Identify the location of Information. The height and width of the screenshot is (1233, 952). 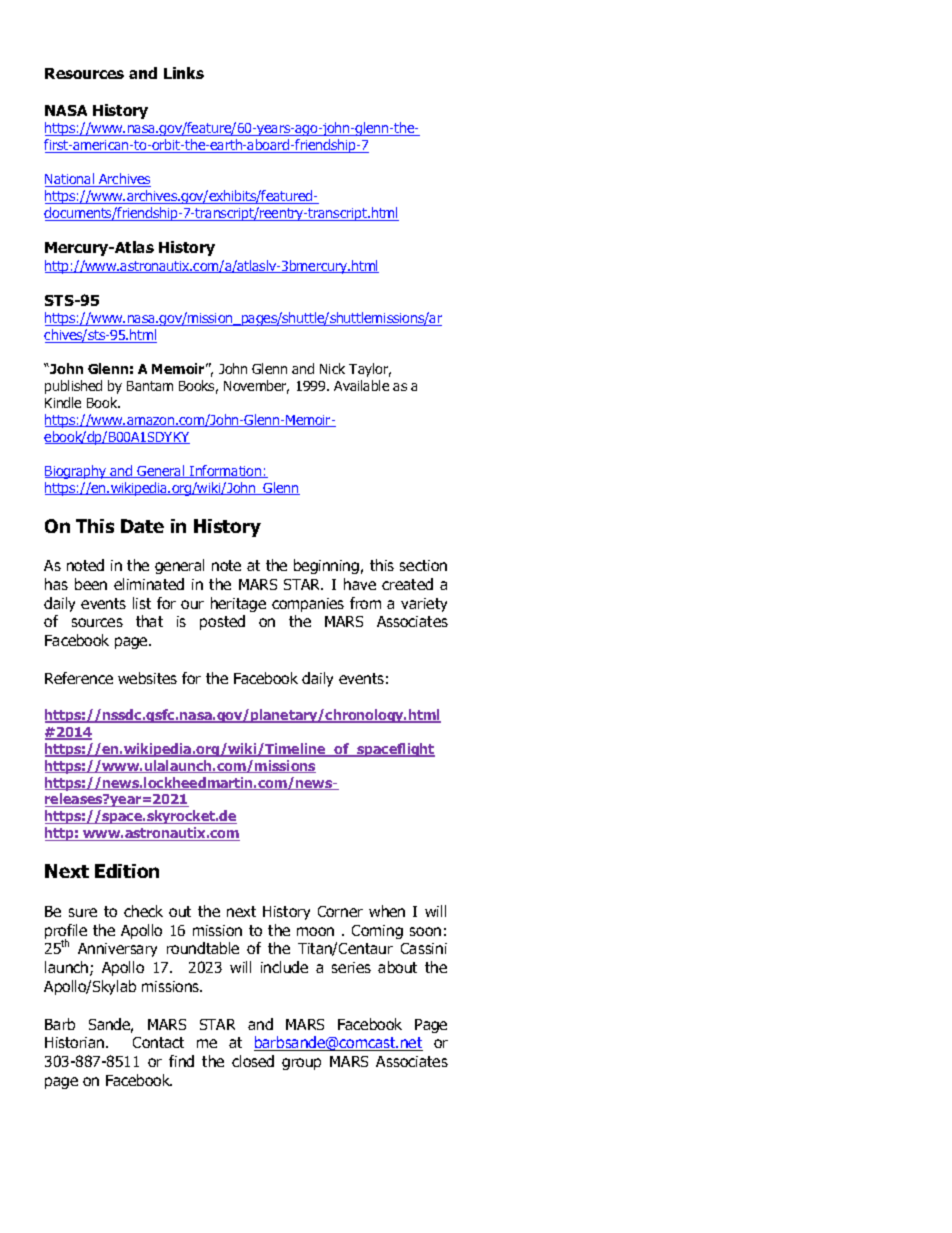
(226, 471).
